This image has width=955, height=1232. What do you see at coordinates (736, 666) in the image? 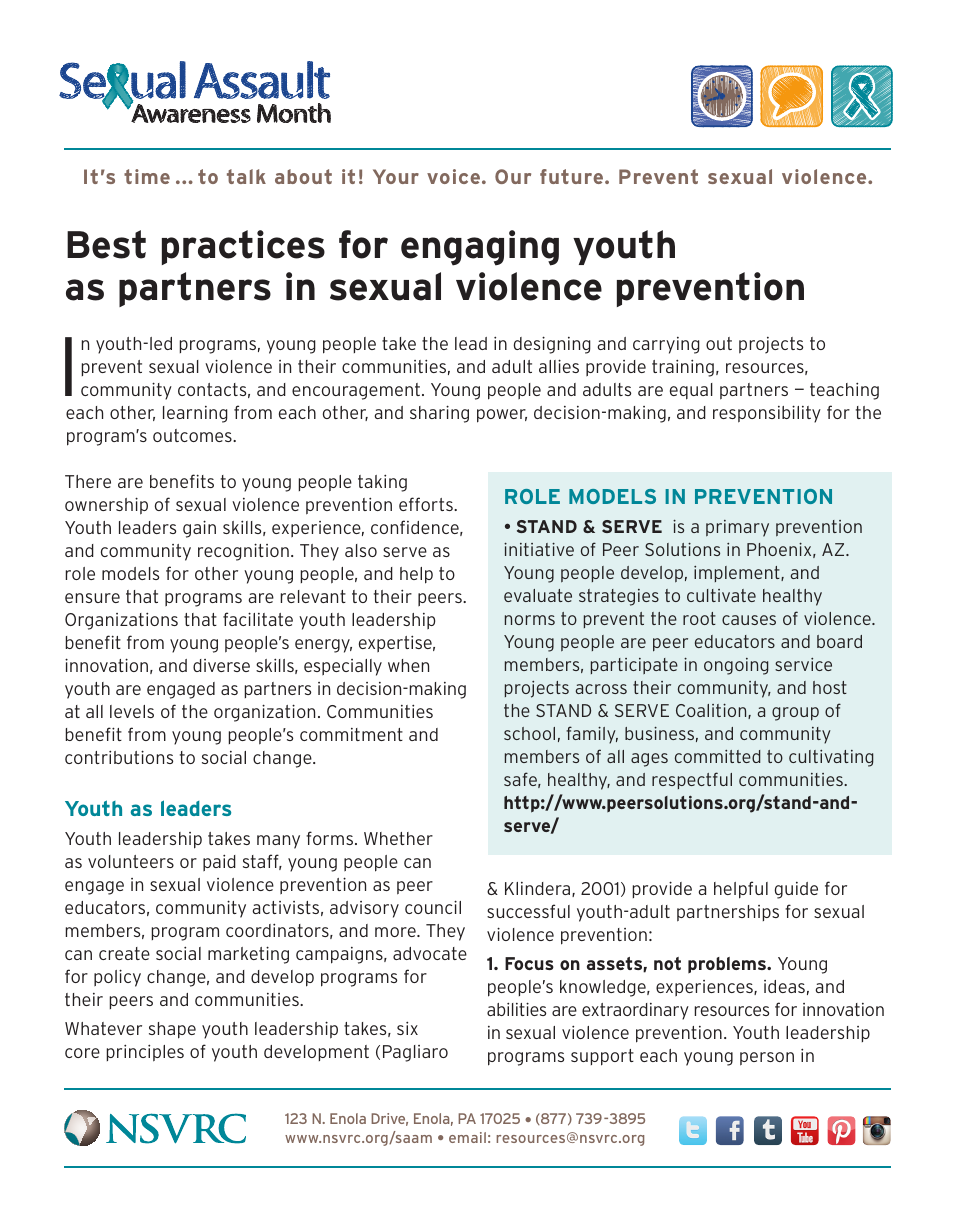
I see `ongoing` at bounding box center [736, 666].
